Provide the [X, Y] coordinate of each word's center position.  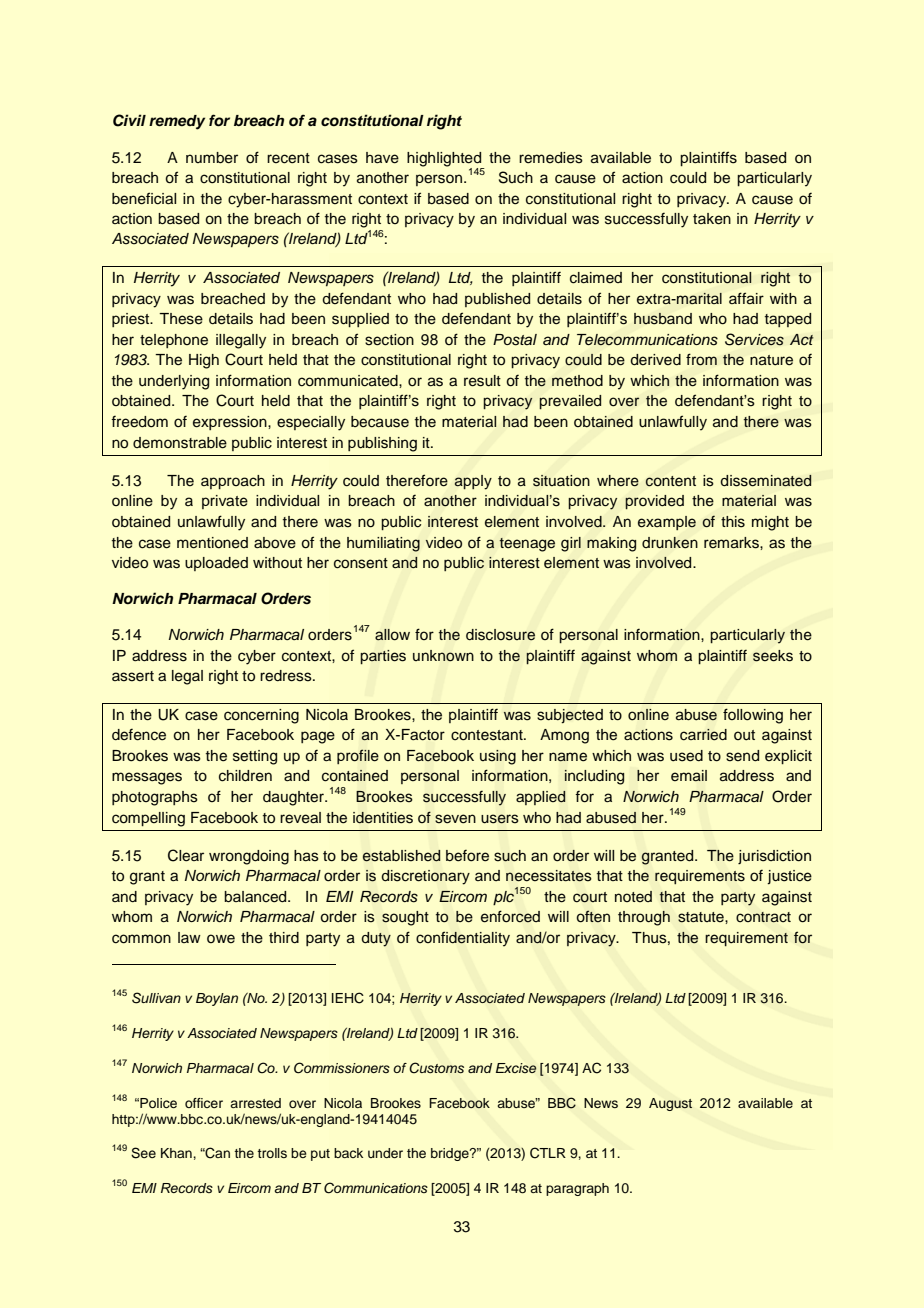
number [212, 158]
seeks [773, 656]
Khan [177, 1153]
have [382, 158]
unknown [443, 656]
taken [712, 219]
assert [133, 676]
